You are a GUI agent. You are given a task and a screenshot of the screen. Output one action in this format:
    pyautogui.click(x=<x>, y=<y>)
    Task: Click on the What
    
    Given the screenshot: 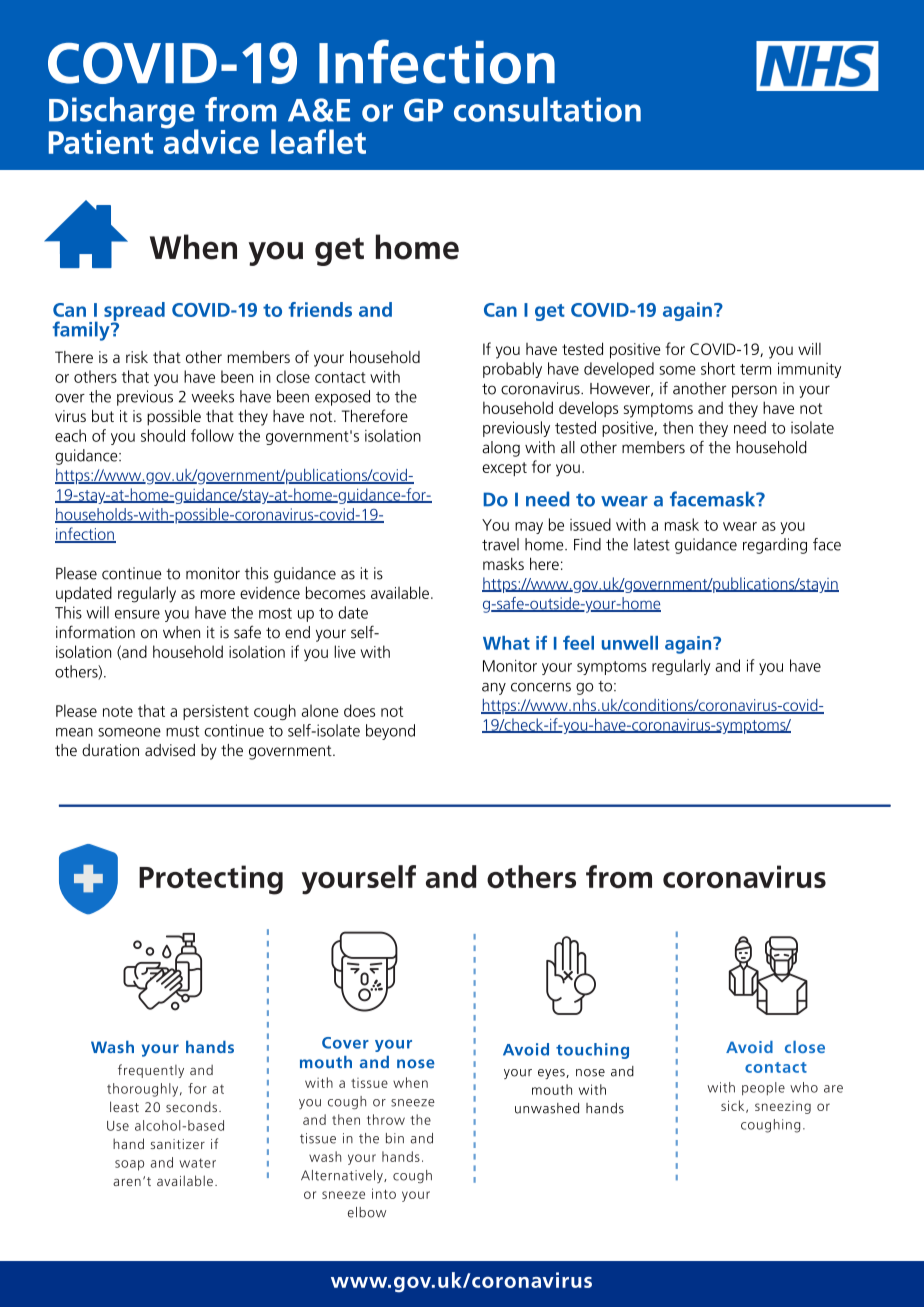 What is the action you would take?
    pyautogui.click(x=506, y=643)
